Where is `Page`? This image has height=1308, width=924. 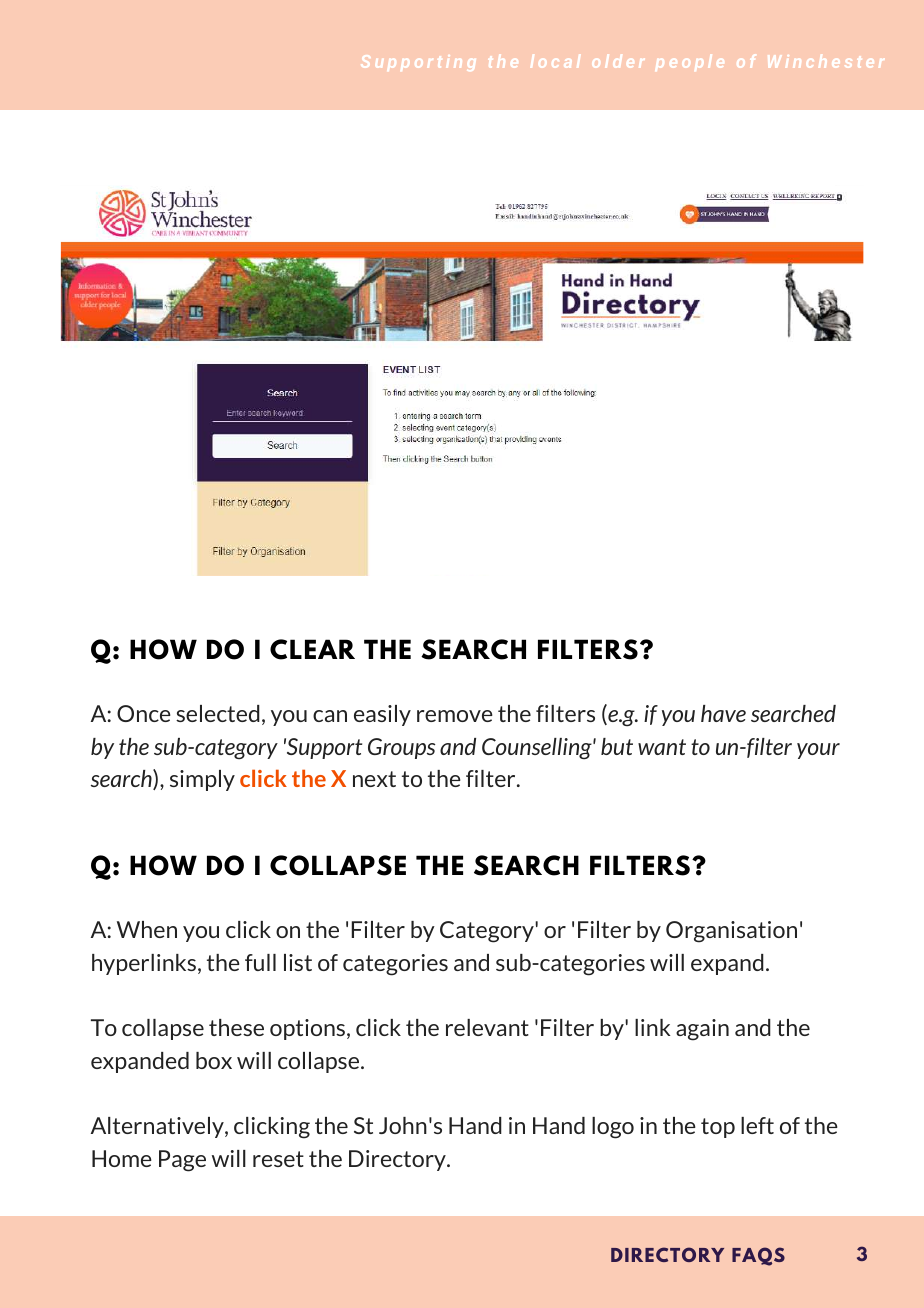
Page is located at coordinates (182, 1161).
